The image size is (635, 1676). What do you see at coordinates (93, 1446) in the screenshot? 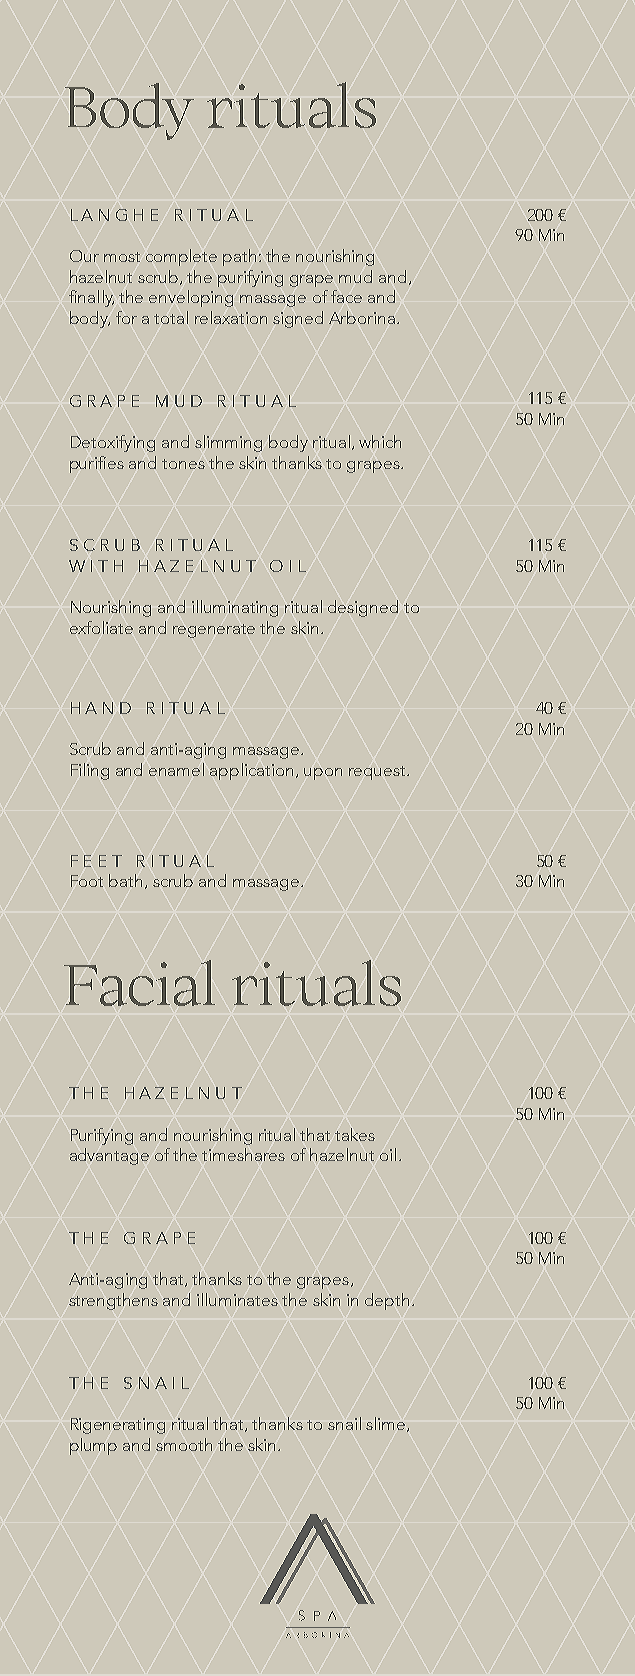
I see `plump` at bounding box center [93, 1446].
